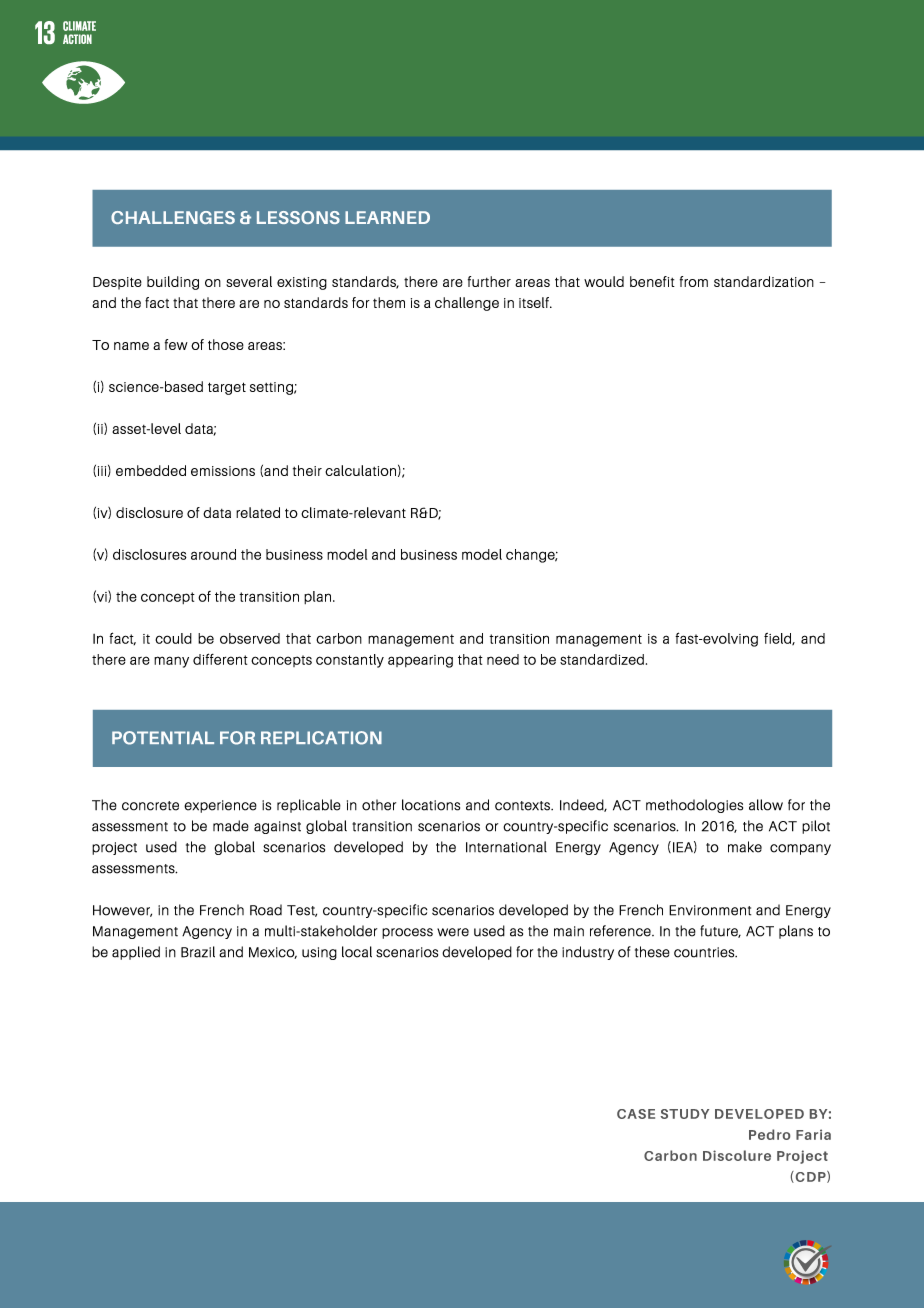 The width and height of the screenshot is (924, 1308). I want to click on Pedro, so click(769, 1134).
